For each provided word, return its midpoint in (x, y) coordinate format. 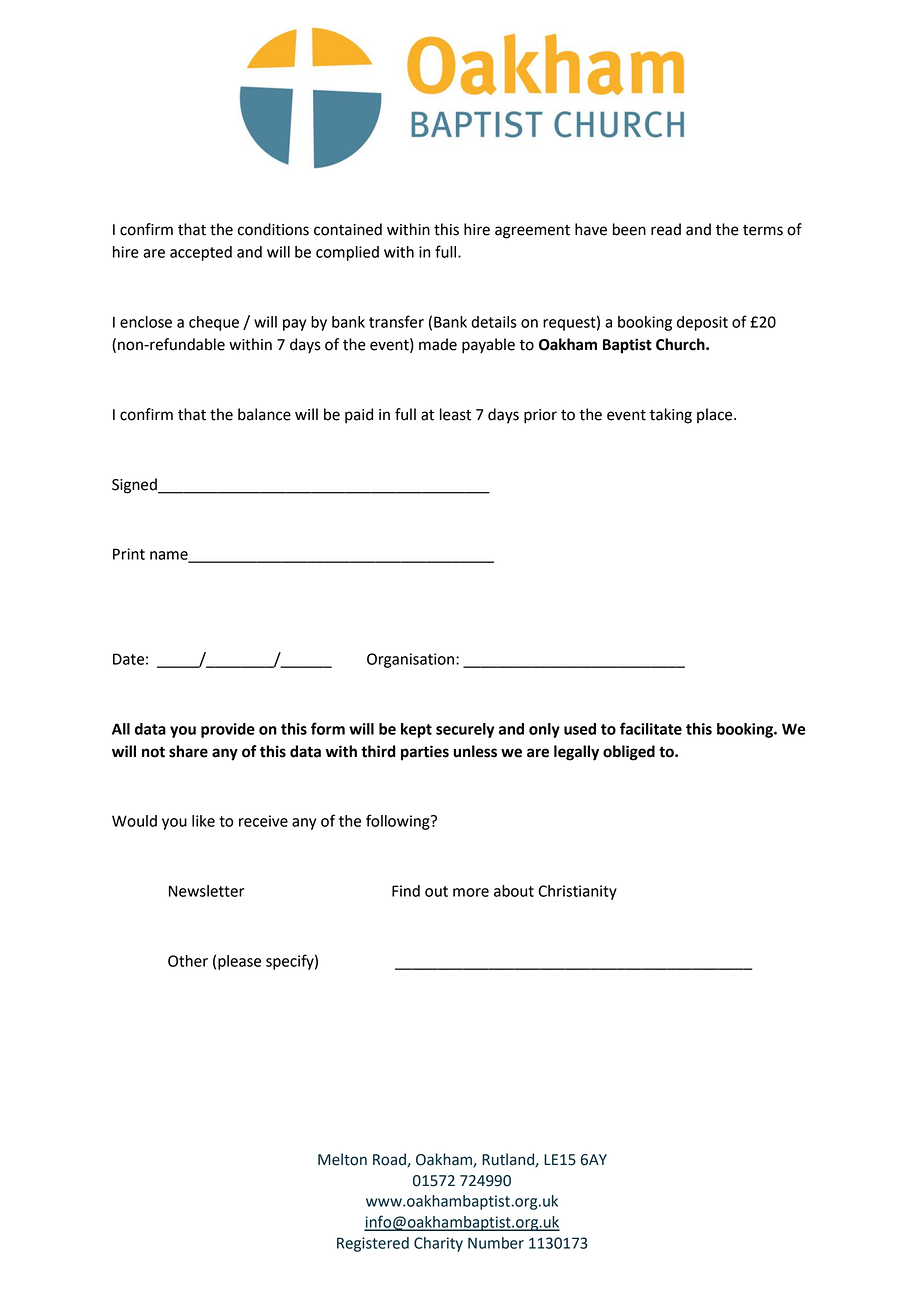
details (494, 322)
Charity (438, 1244)
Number (496, 1243)
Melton (342, 1159)
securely (465, 730)
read (666, 229)
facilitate (651, 728)
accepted (201, 253)
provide (228, 730)
